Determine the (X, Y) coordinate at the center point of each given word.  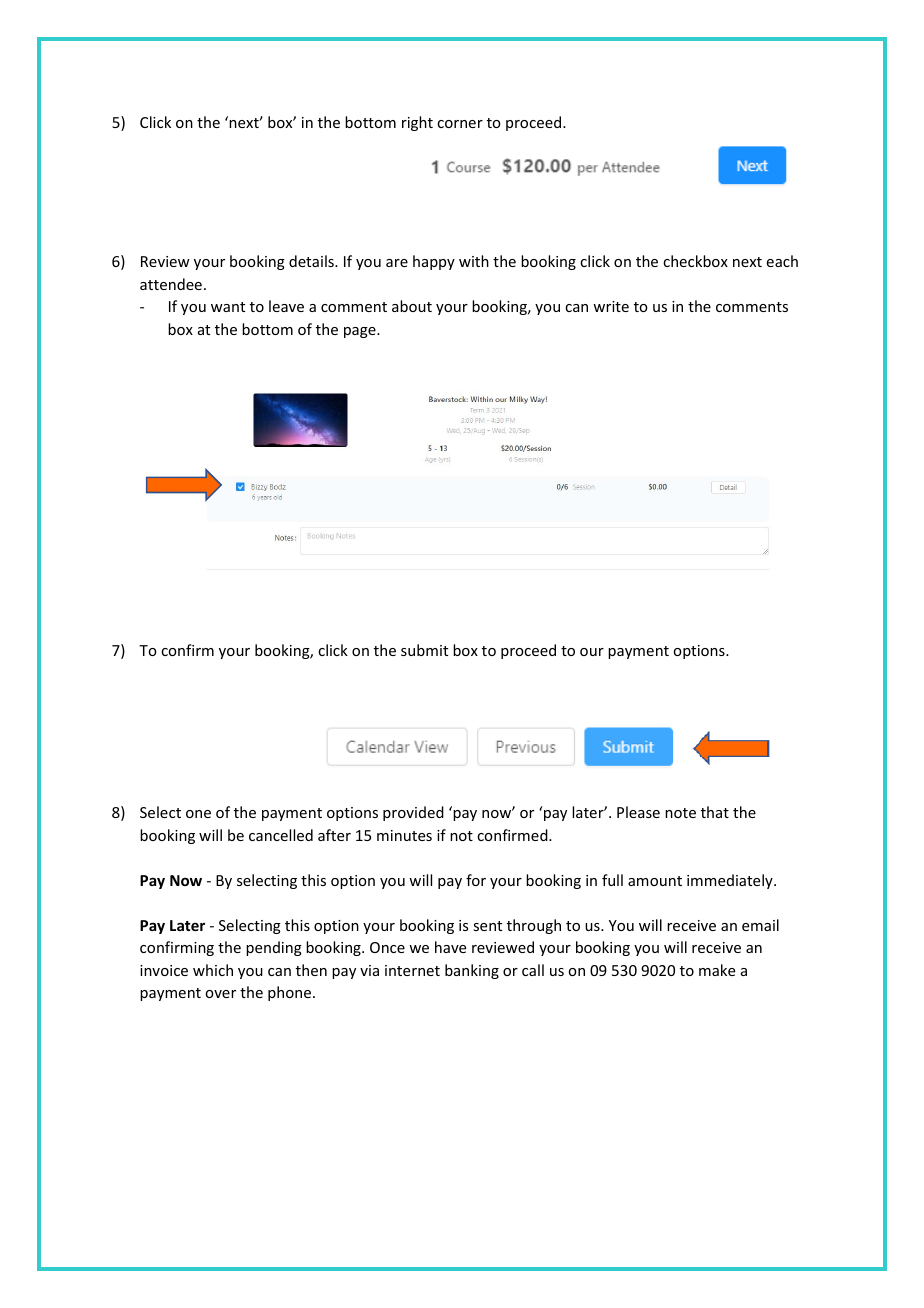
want (228, 307)
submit (424, 650)
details (312, 261)
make (717, 970)
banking (472, 971)
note (680, 813)
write (611, 306)
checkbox (695, 261)
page (361, 332)
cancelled (281, 835)
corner (460, 124)
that (715, 812)
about (412, 306)
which (213, 970)
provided (413, 813)
